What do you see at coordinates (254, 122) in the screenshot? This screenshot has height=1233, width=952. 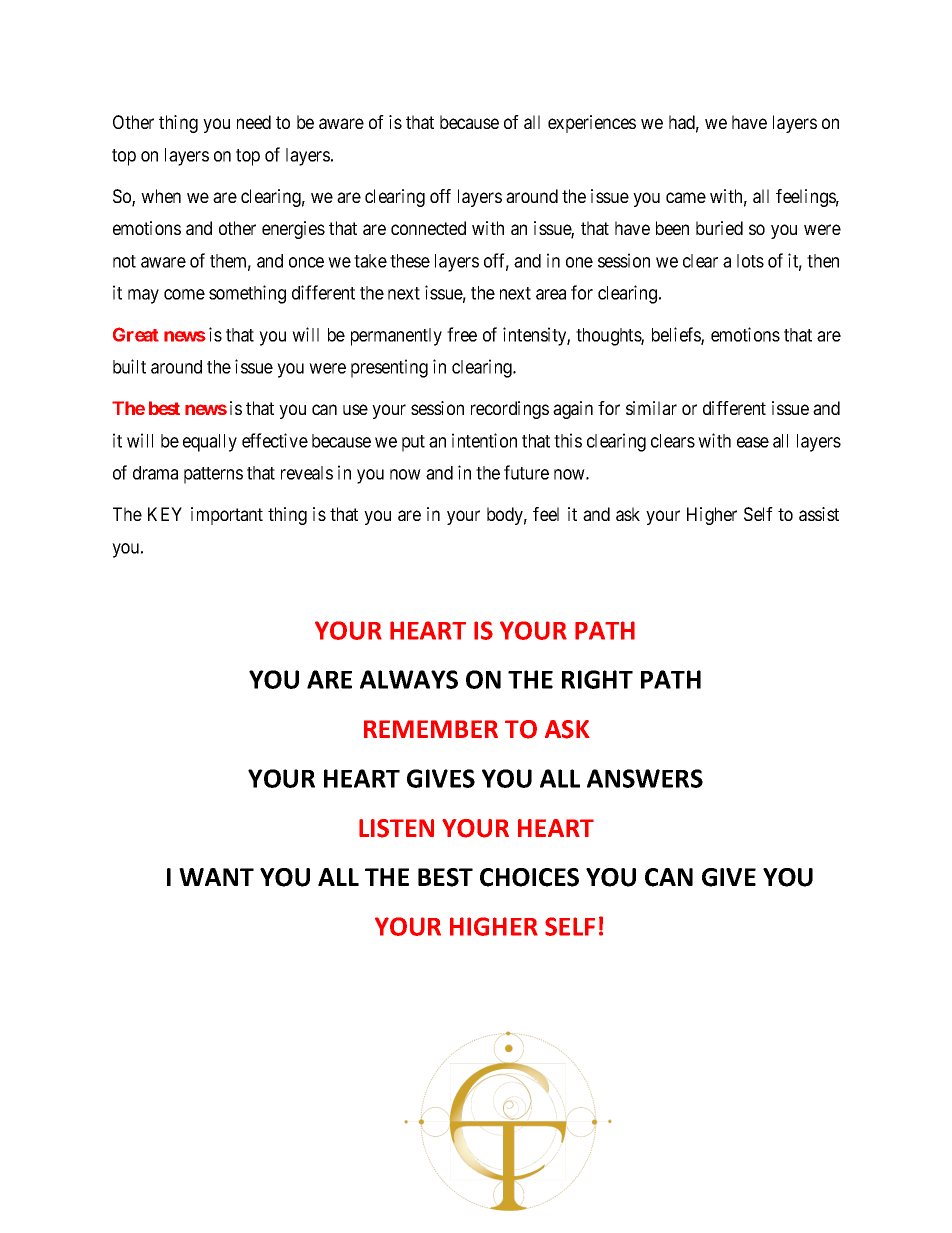 I see `need` at bounding box center [254, 122].
